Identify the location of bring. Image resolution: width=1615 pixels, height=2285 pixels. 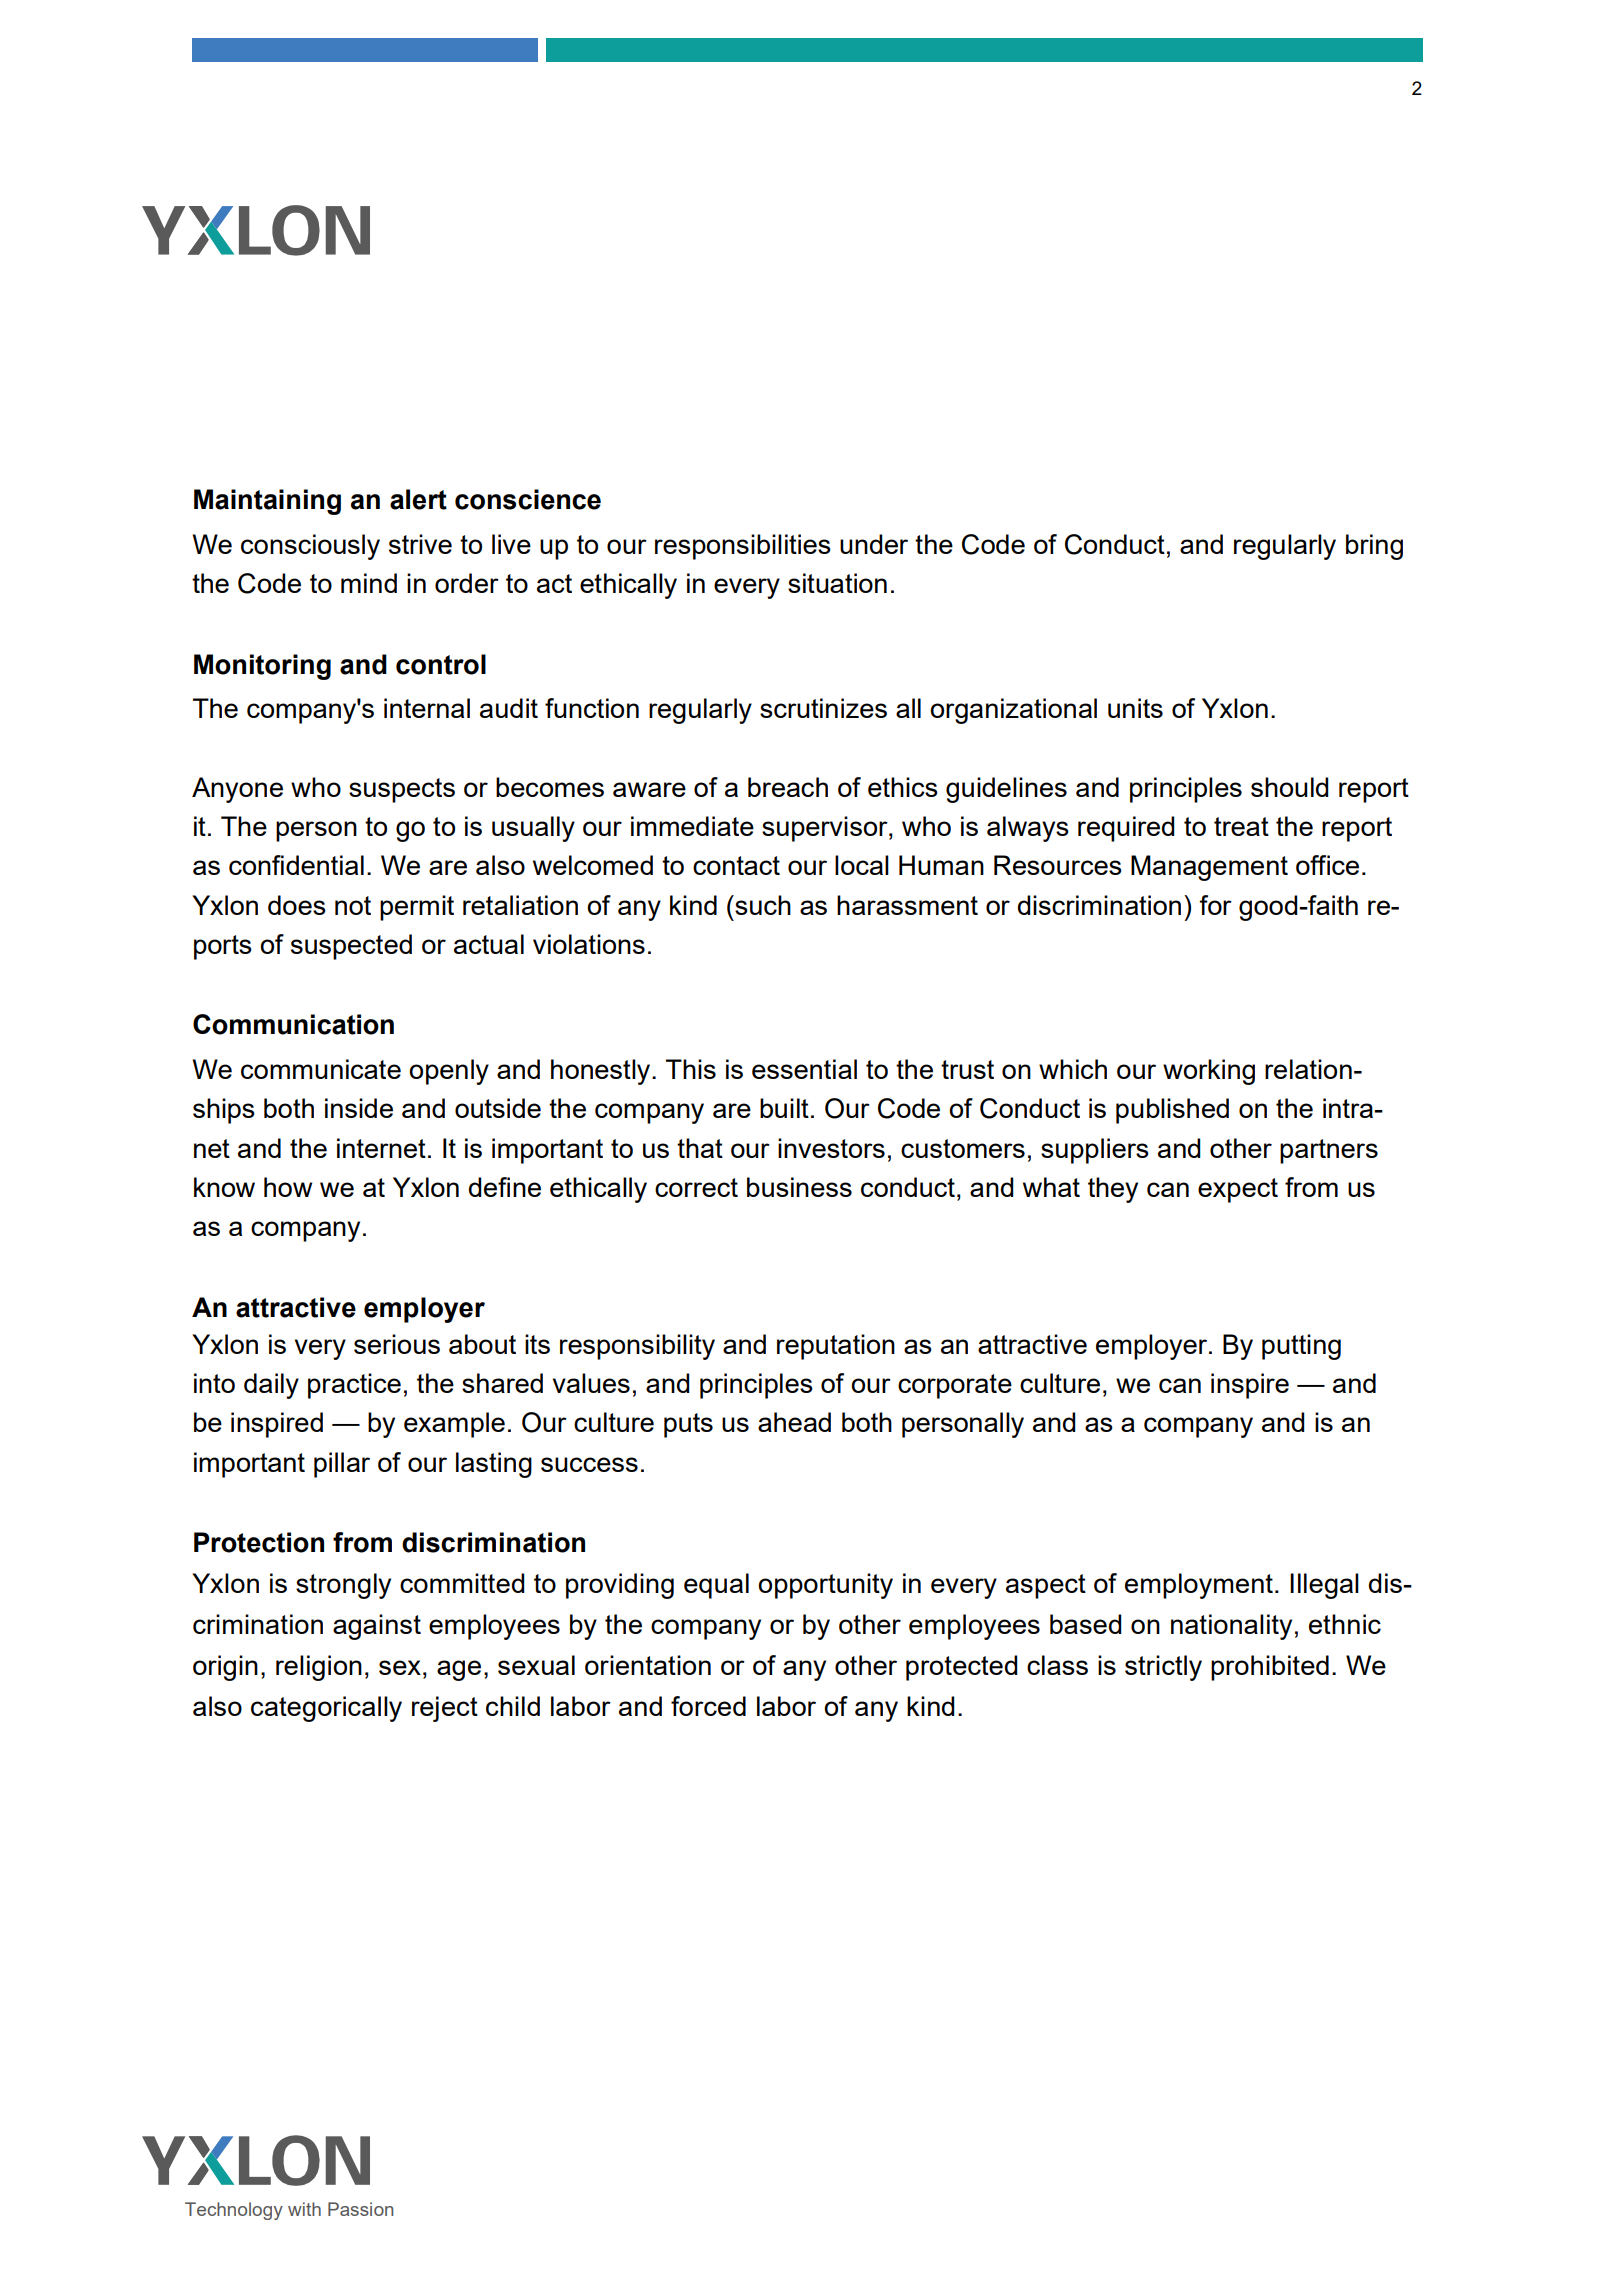
(1374, 547).
